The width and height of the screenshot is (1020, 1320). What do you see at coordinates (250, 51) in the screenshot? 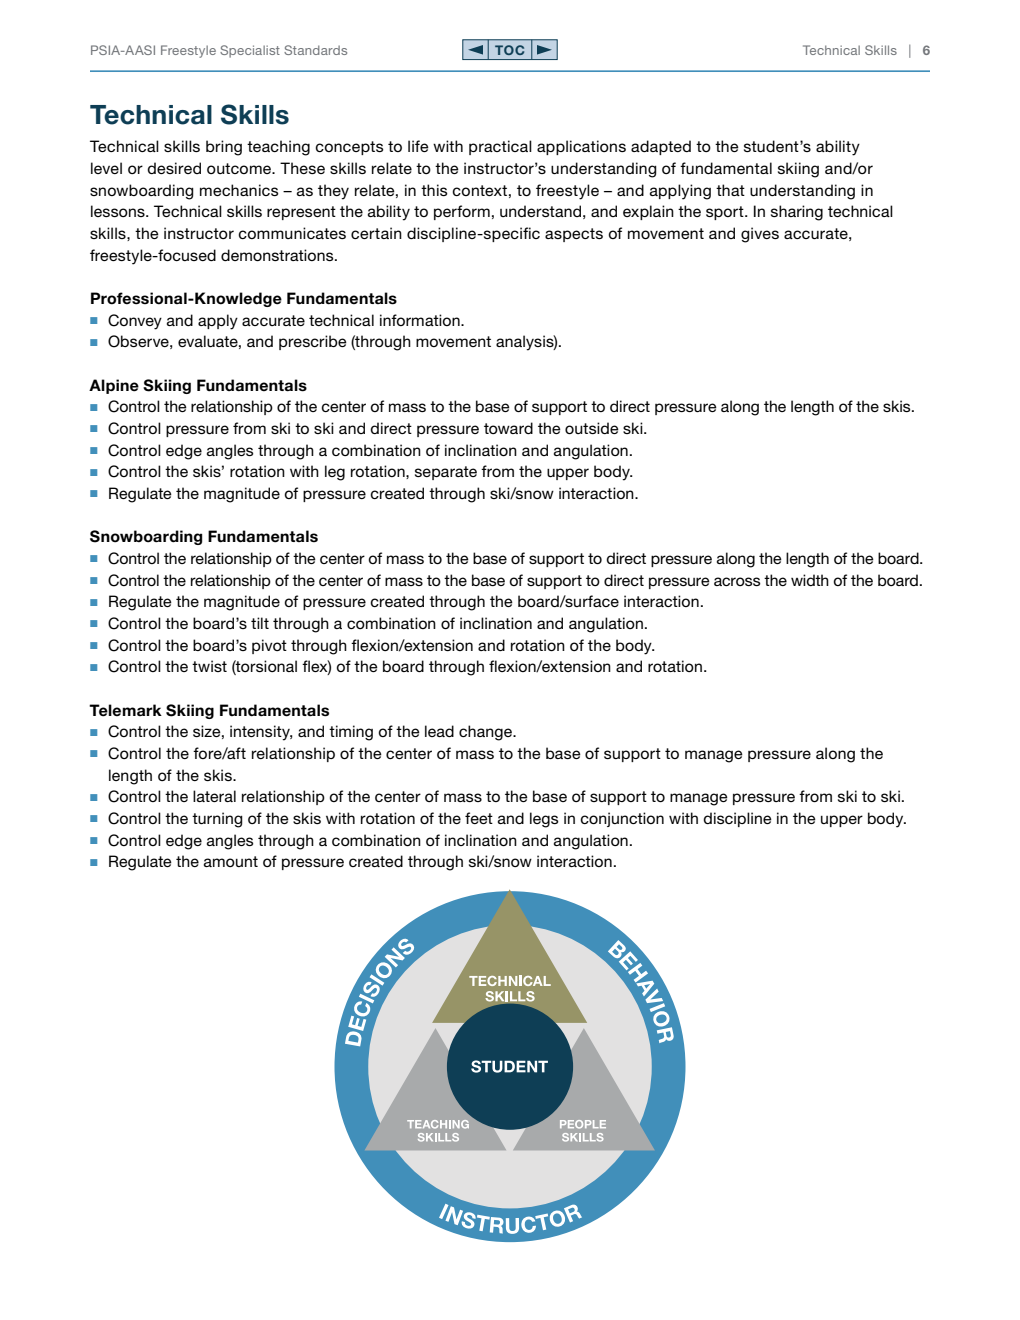
I see `Specialist` at bounding box center [250, 51].
